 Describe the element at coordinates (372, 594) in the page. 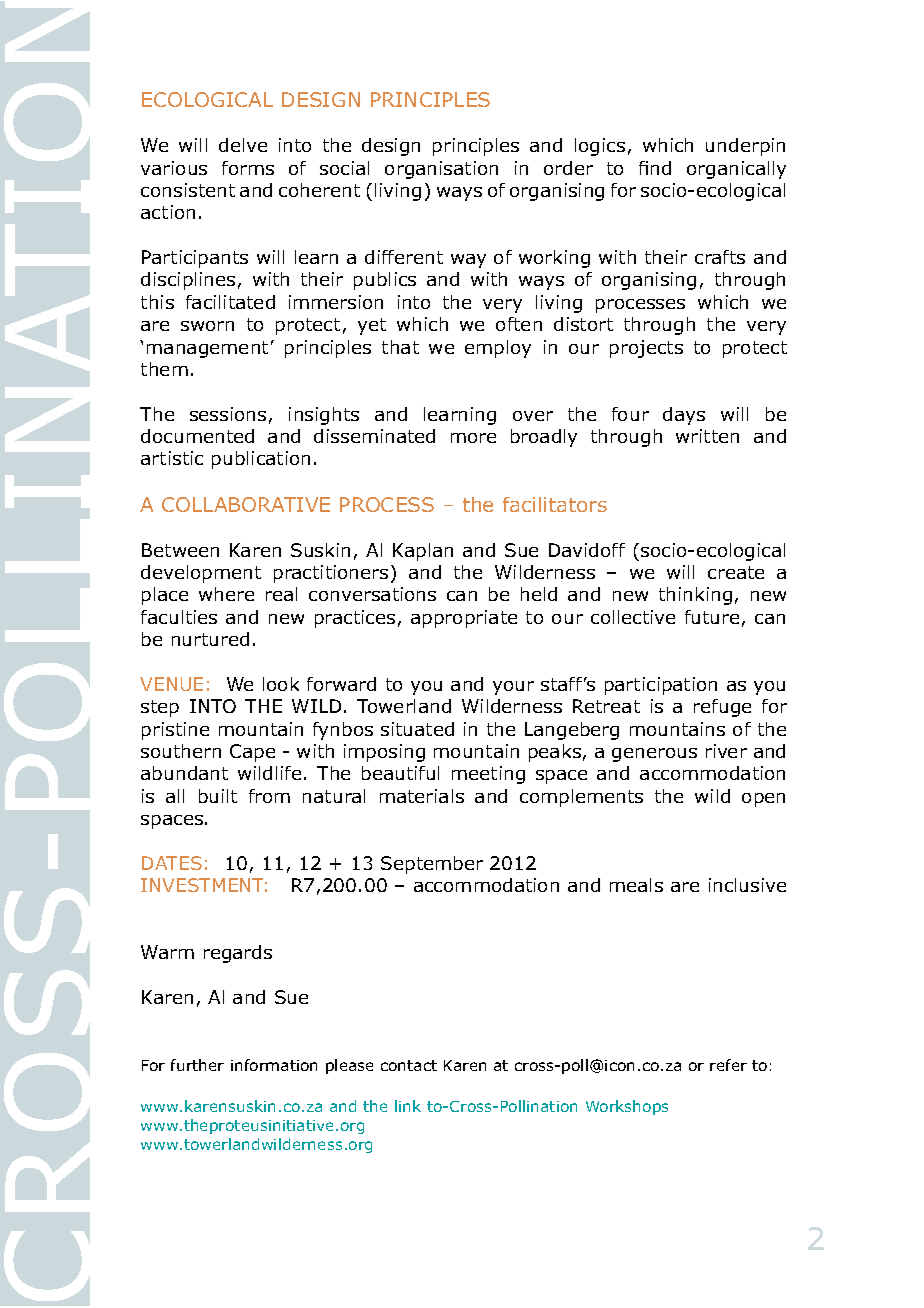

I see `conversations` at that location.
